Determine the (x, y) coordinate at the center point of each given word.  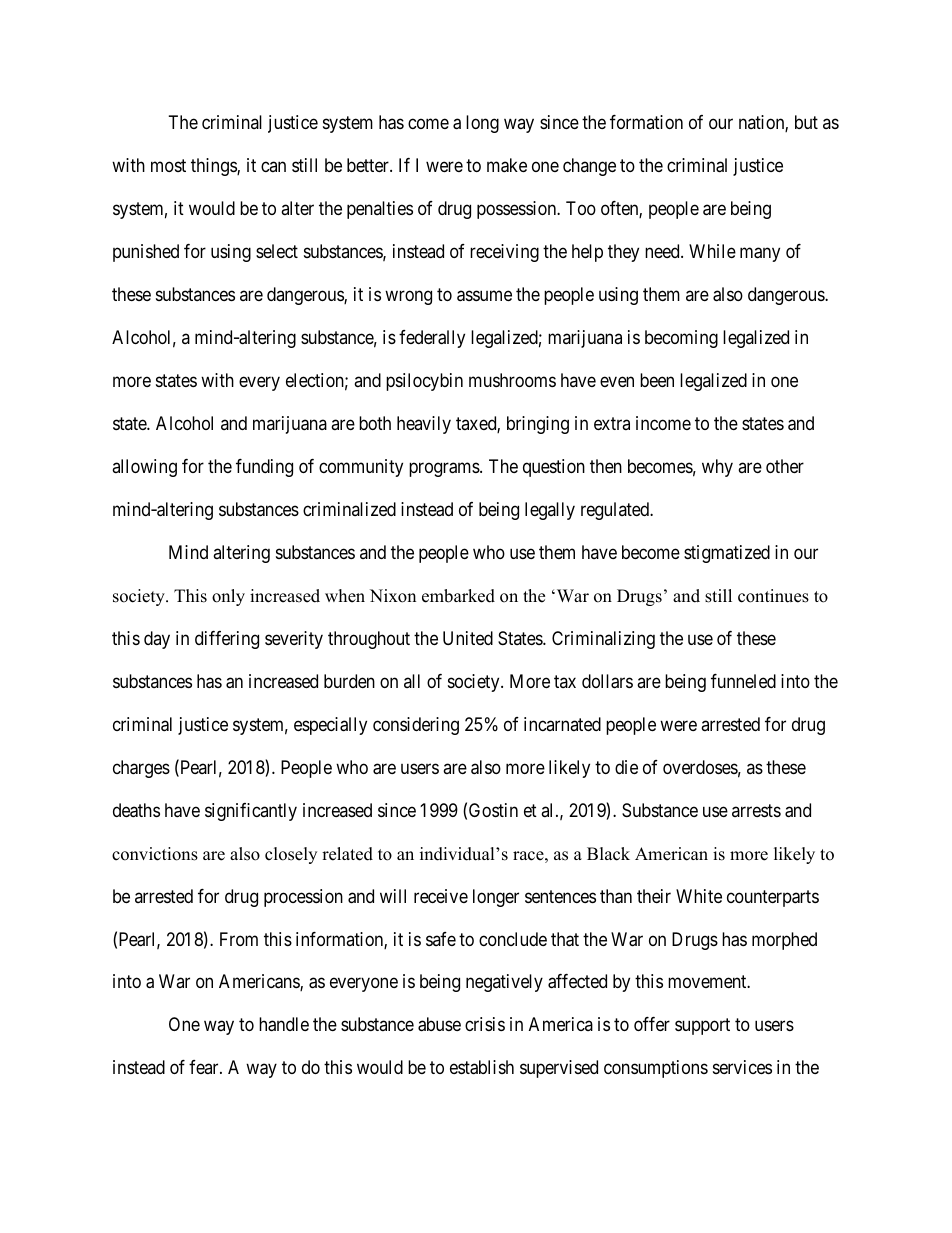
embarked (458, 596)
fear (205, 1067)
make (507, 165)
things (214, 167)
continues (773, 596)
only (228, 597)
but (806, 122)
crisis (485, 1024)
